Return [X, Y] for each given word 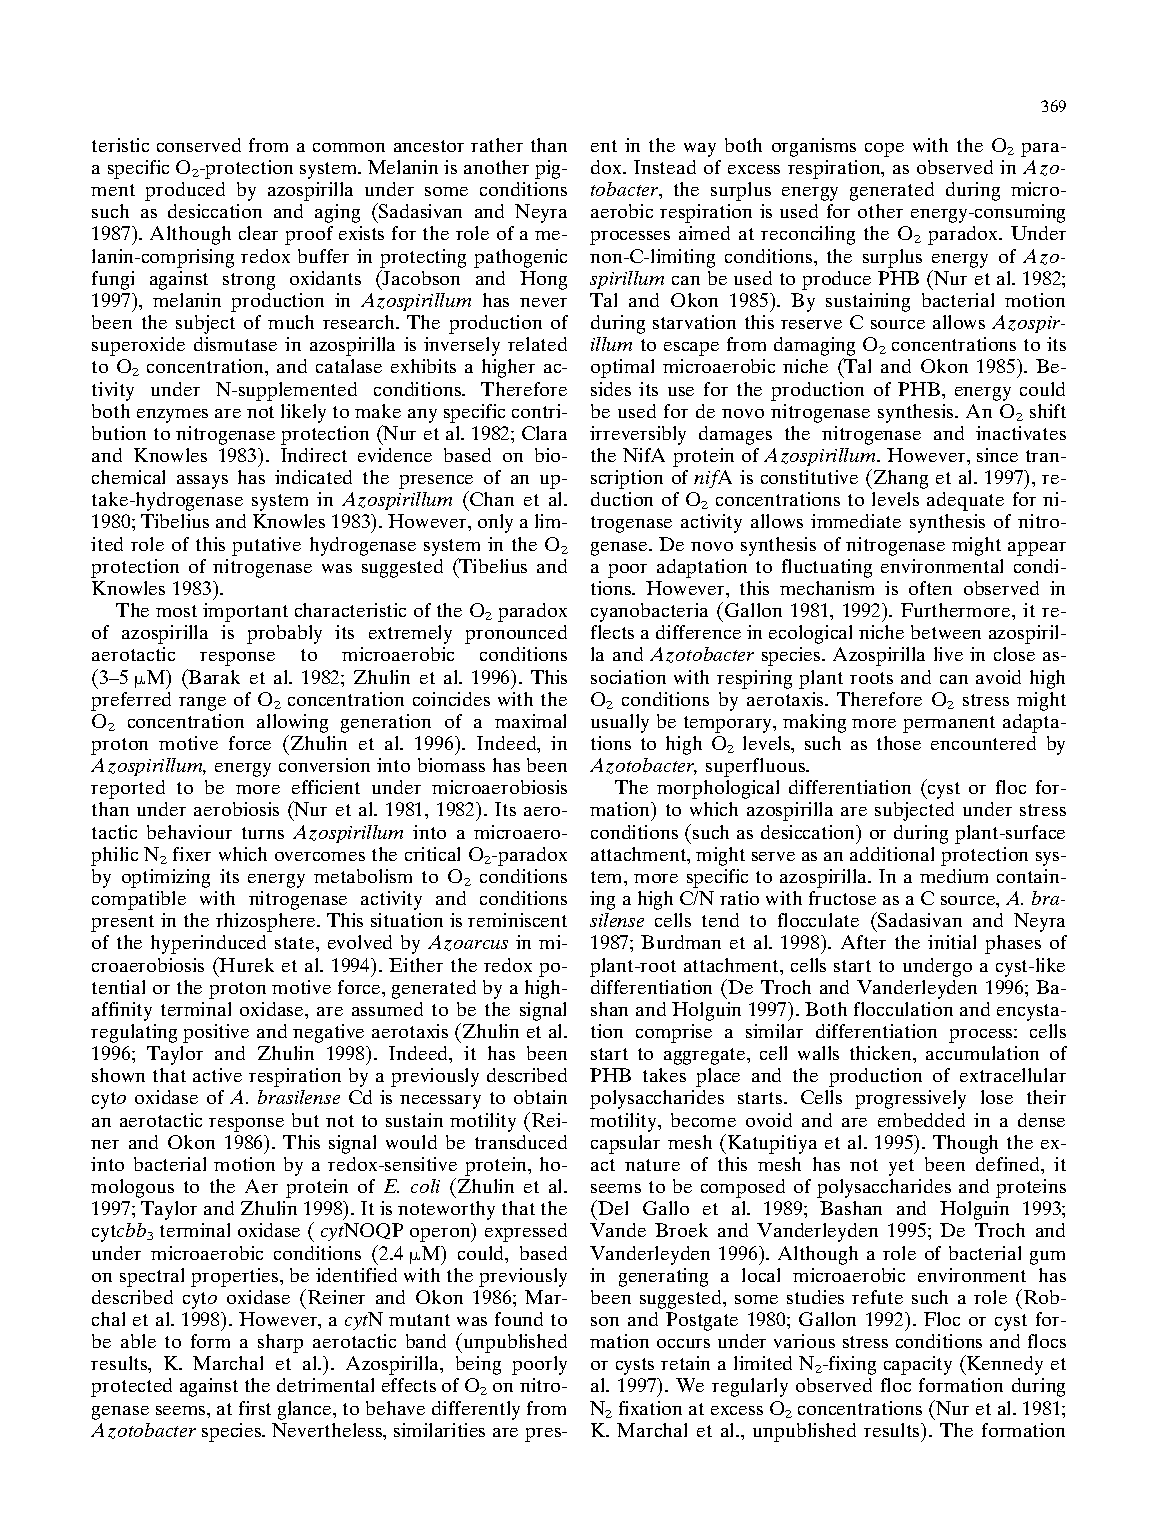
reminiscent [517, 920]
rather [497, 145]
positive [216, 1033]
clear [258, 233]
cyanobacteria [649, 612]
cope [884, 150]
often [930, 588]
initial [952, 942]
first [255, 1408]
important [245, 612]
